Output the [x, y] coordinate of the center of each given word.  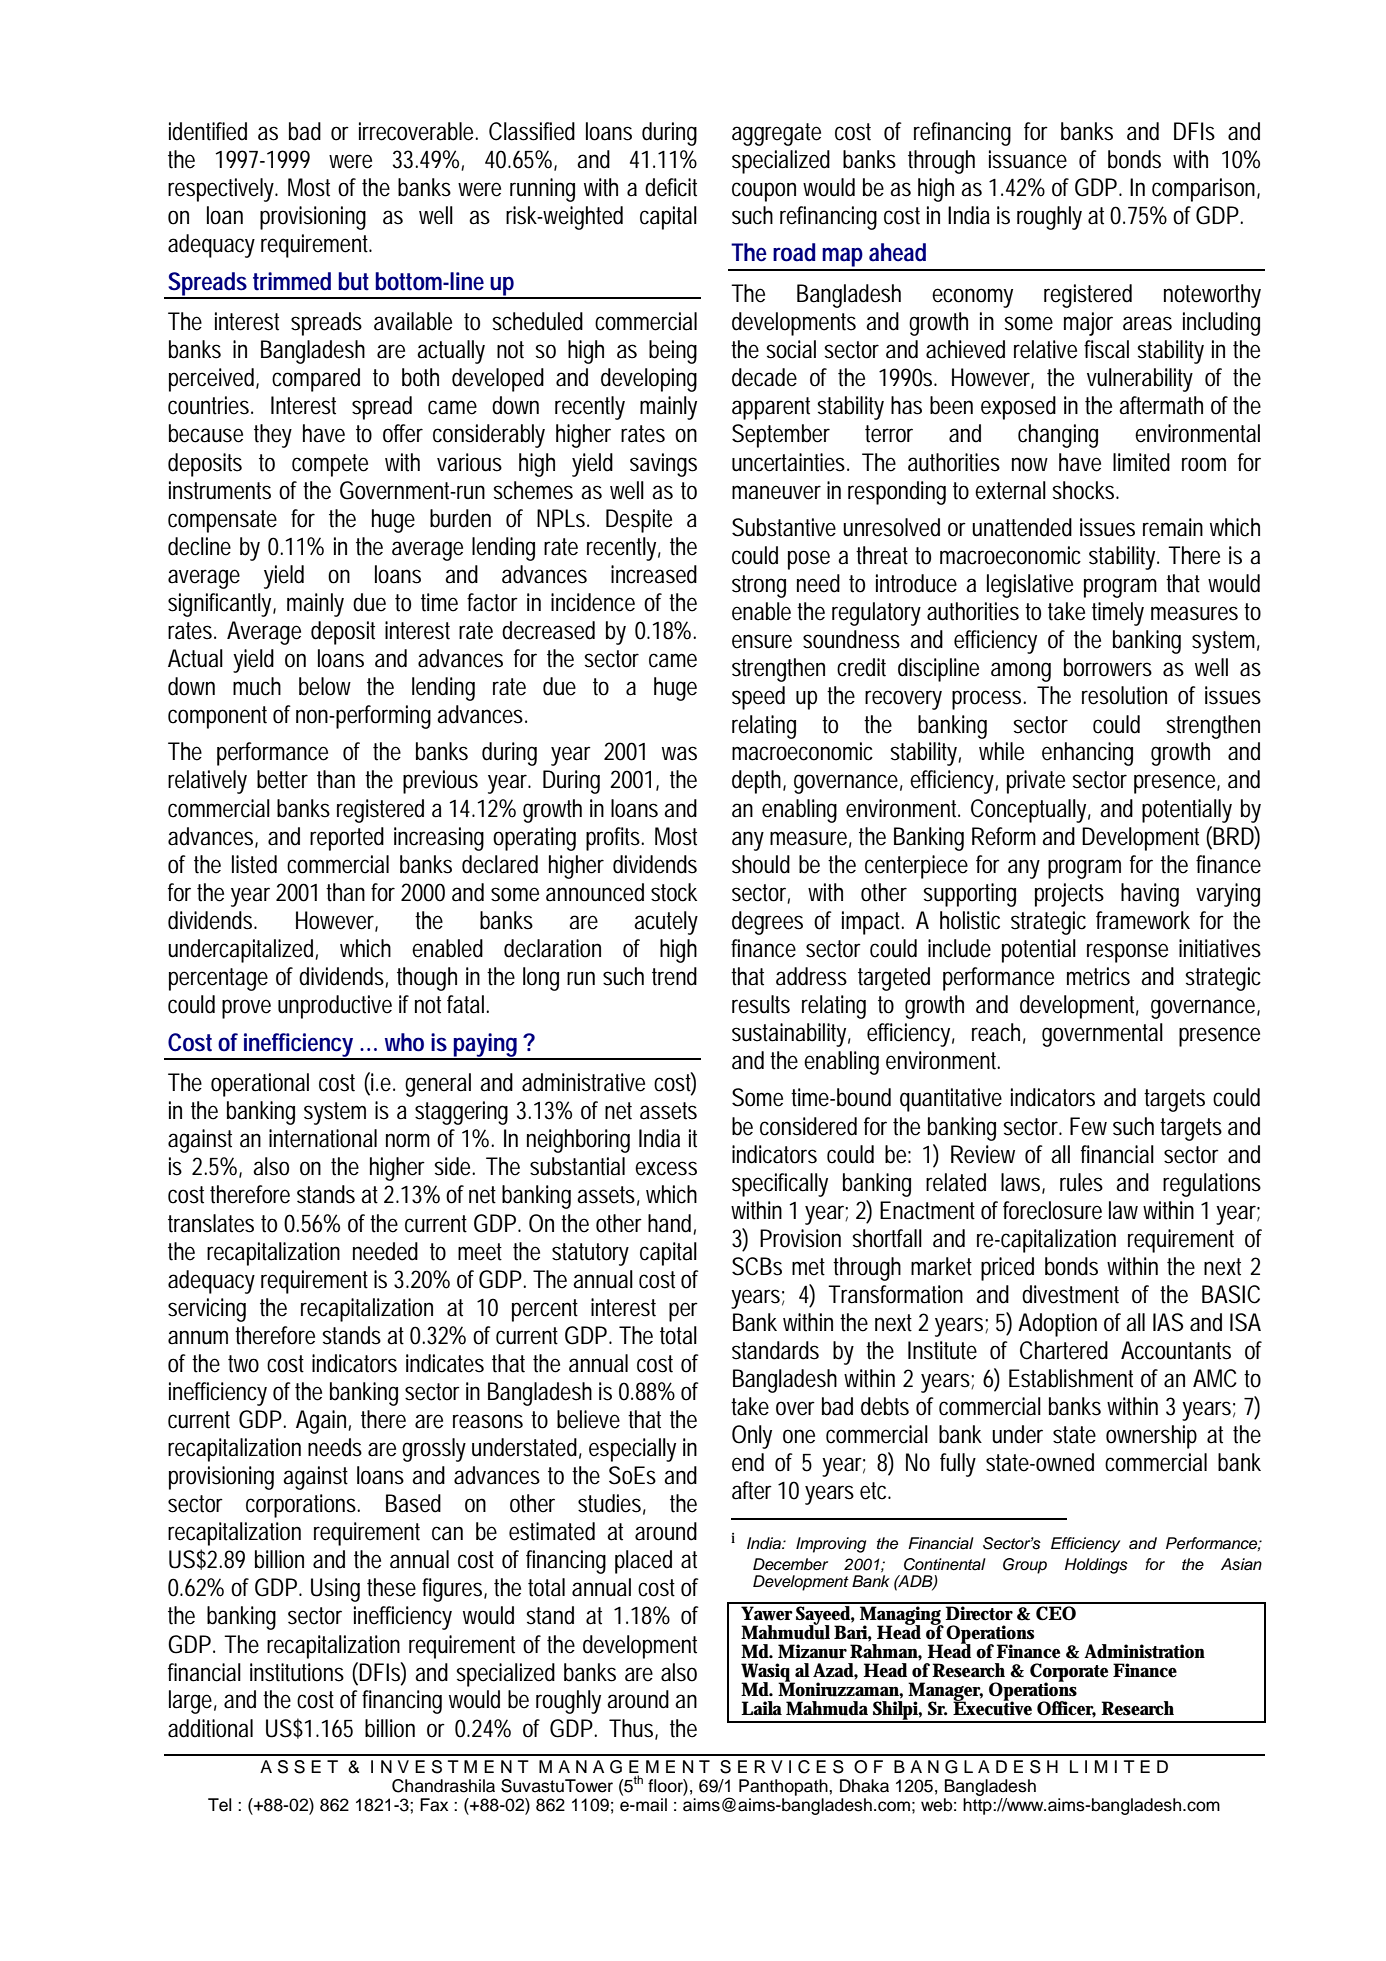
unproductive [335, 1007]
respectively [223, 190]
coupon [764, 192]
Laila [761, 1708]
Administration [1144, 1651]
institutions [297, 1672]
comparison [1206, 190]
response [1127, 953]
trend [674, 976]
